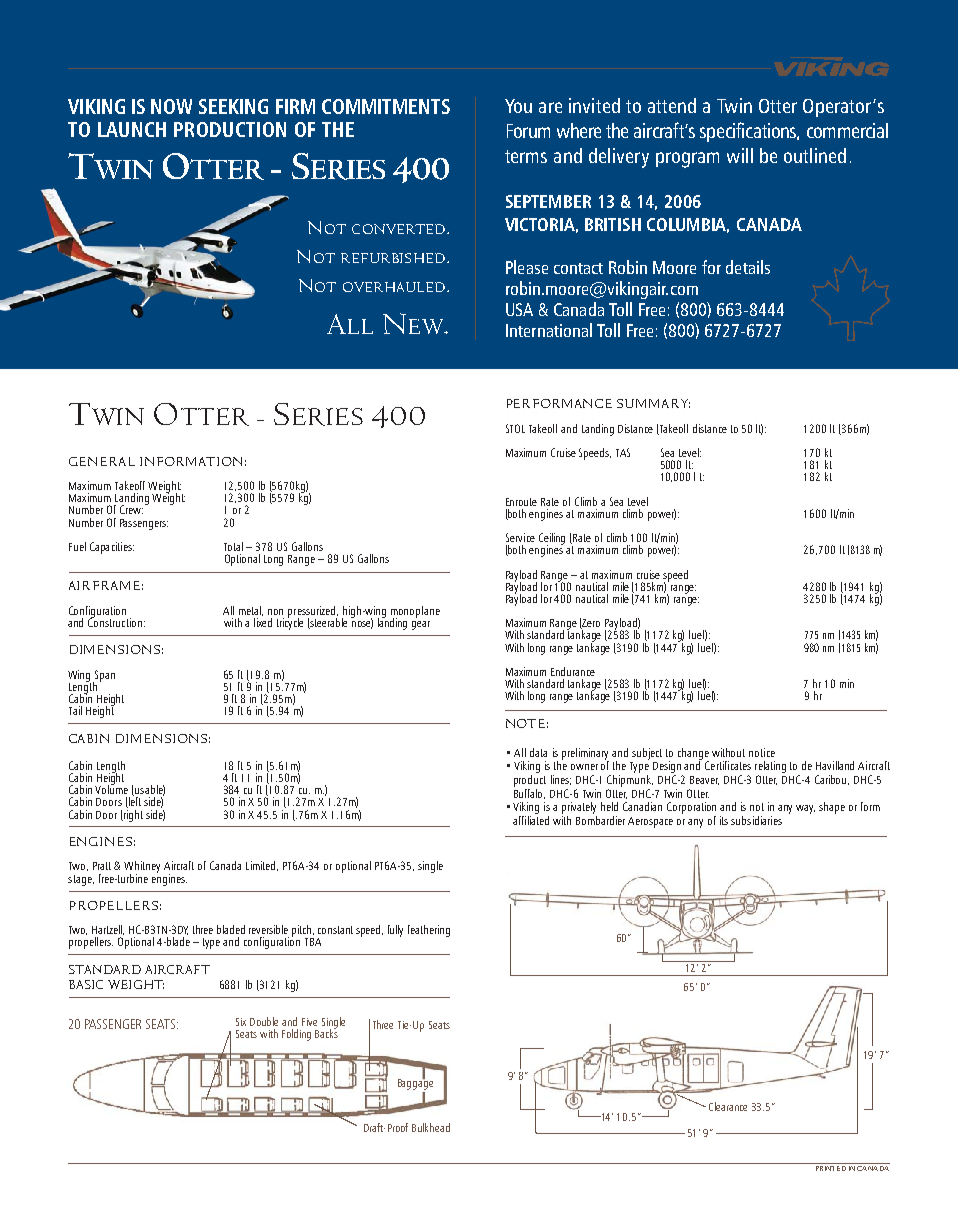 Image resolution: width=958 pixels, height=1232 pixels. What do you see at coordinates (740, 155) in the screenshot?
I see `will` at bounding box center [740, 155].
